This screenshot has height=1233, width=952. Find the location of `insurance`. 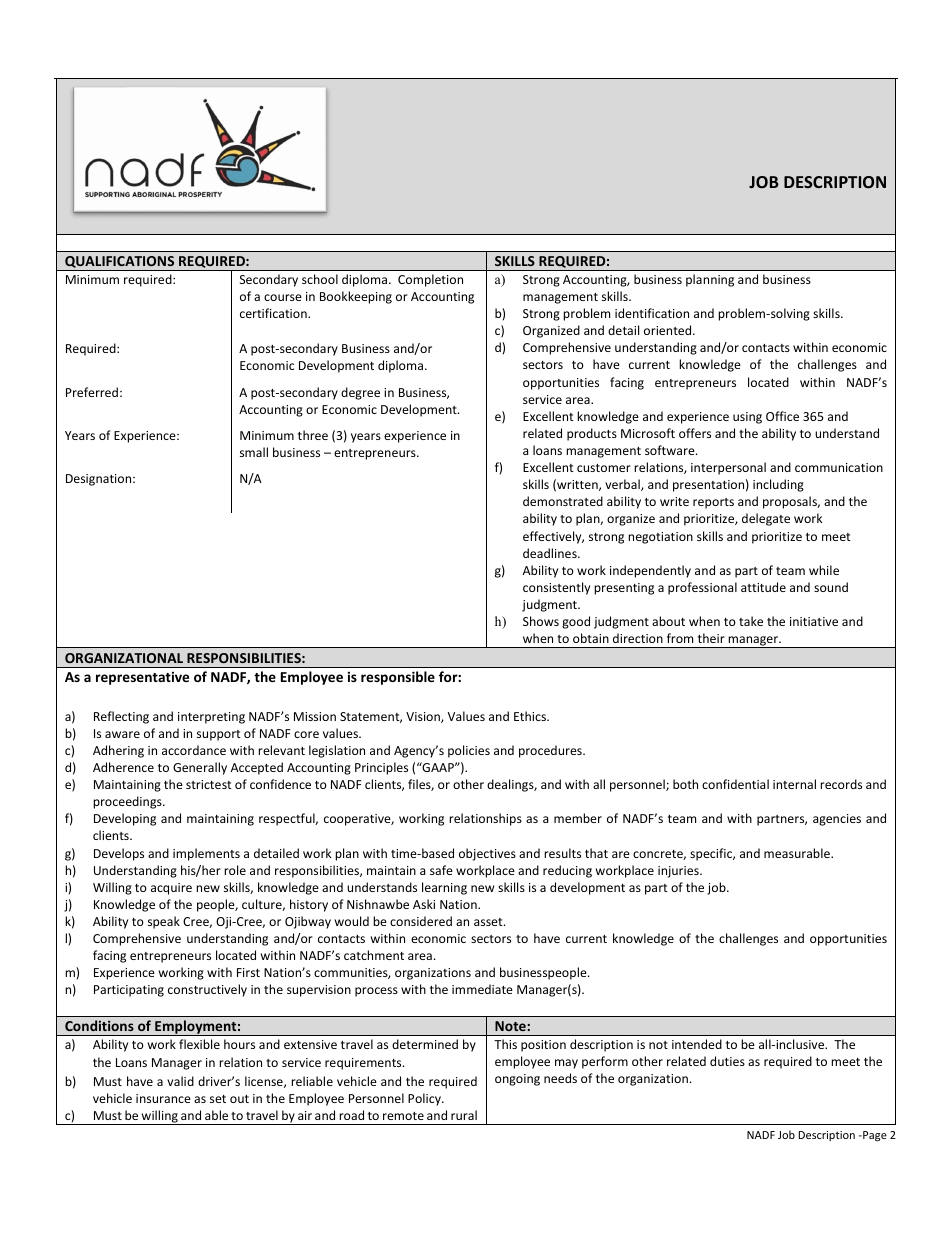

insurance is located at coordinates (163, 1098).
